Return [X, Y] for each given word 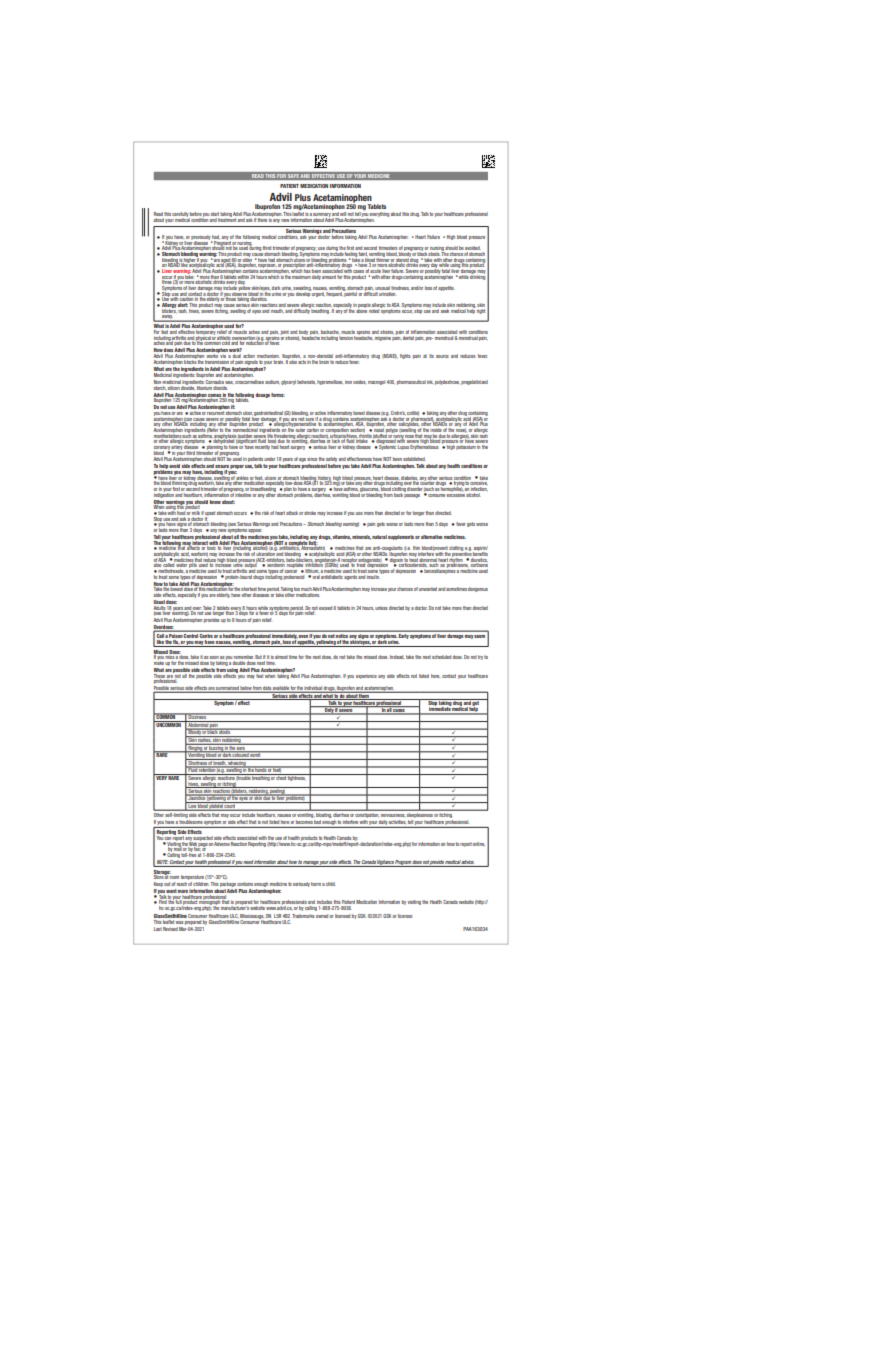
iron [348, 382]
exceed [326, 608]
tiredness [400, 289]
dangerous [478, 589]
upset [210, 515]
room [174, 877]
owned [323, 916]
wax [229, 384]
